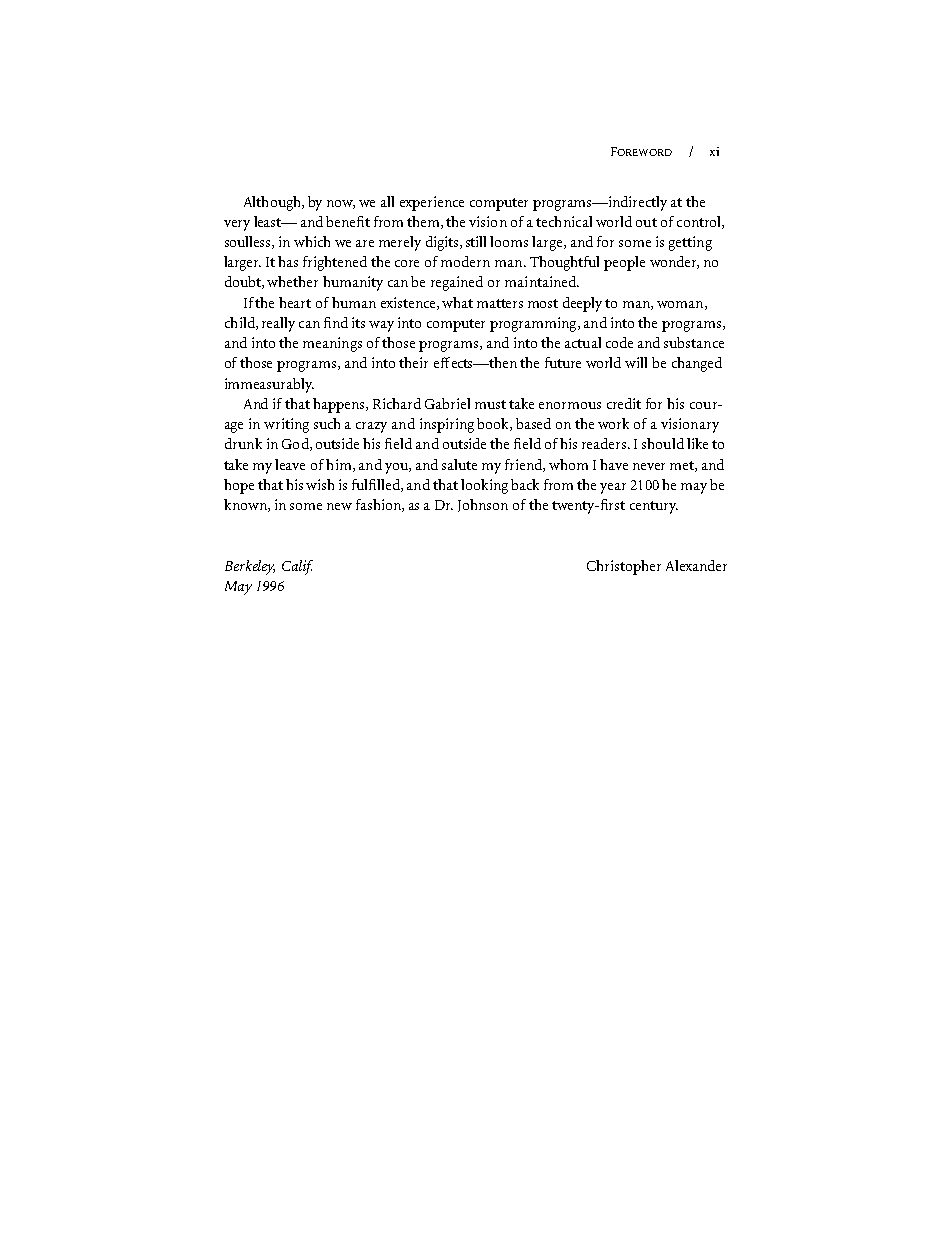 Image resolution: width=952 pixels, height=1233 pixels. What do you see at coordinates (432, 203) in the screenshot?
I see `experience` at bounding box center [432, 203].
